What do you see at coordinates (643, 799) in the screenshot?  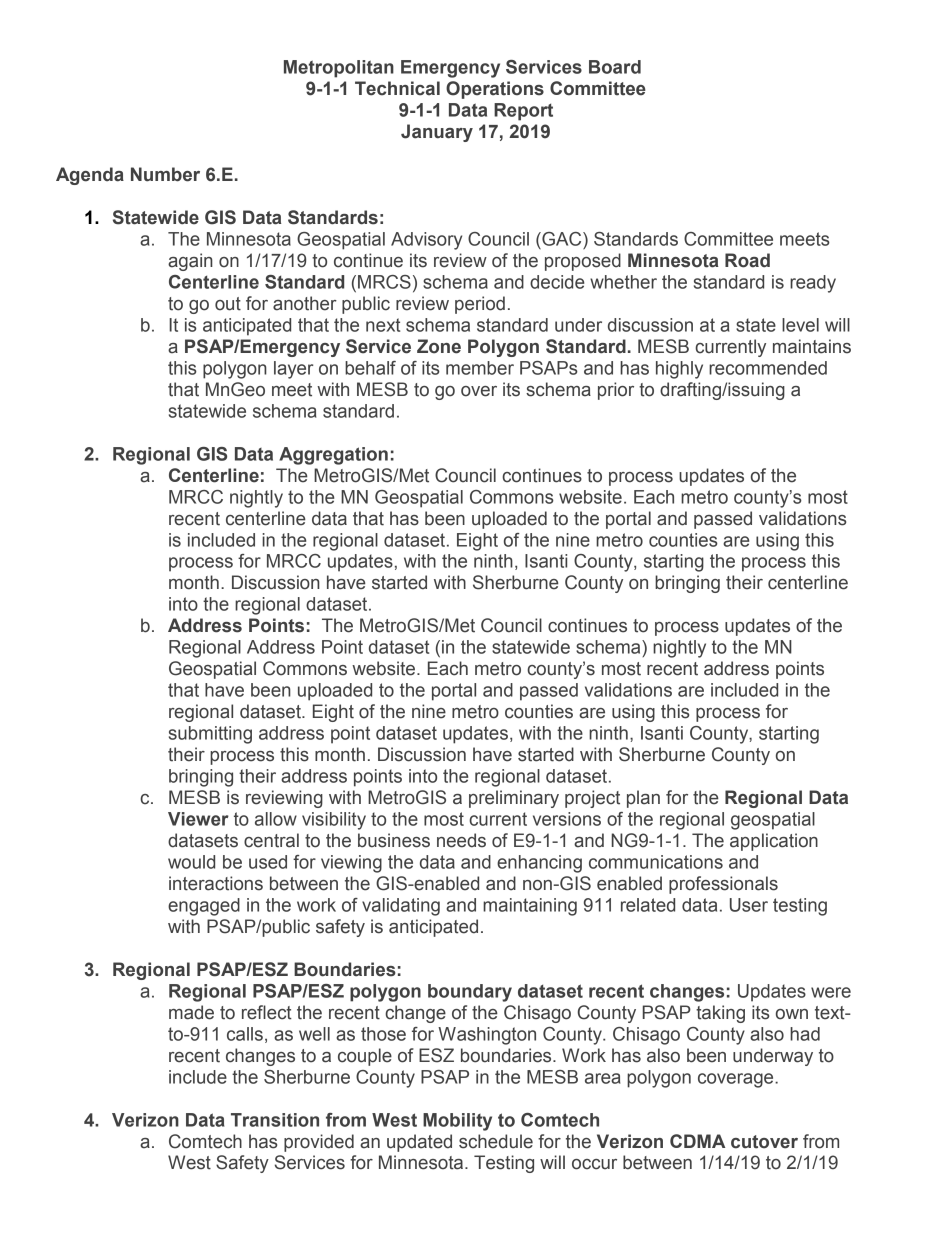 I see `plan` at bounding box center [643, 799].
